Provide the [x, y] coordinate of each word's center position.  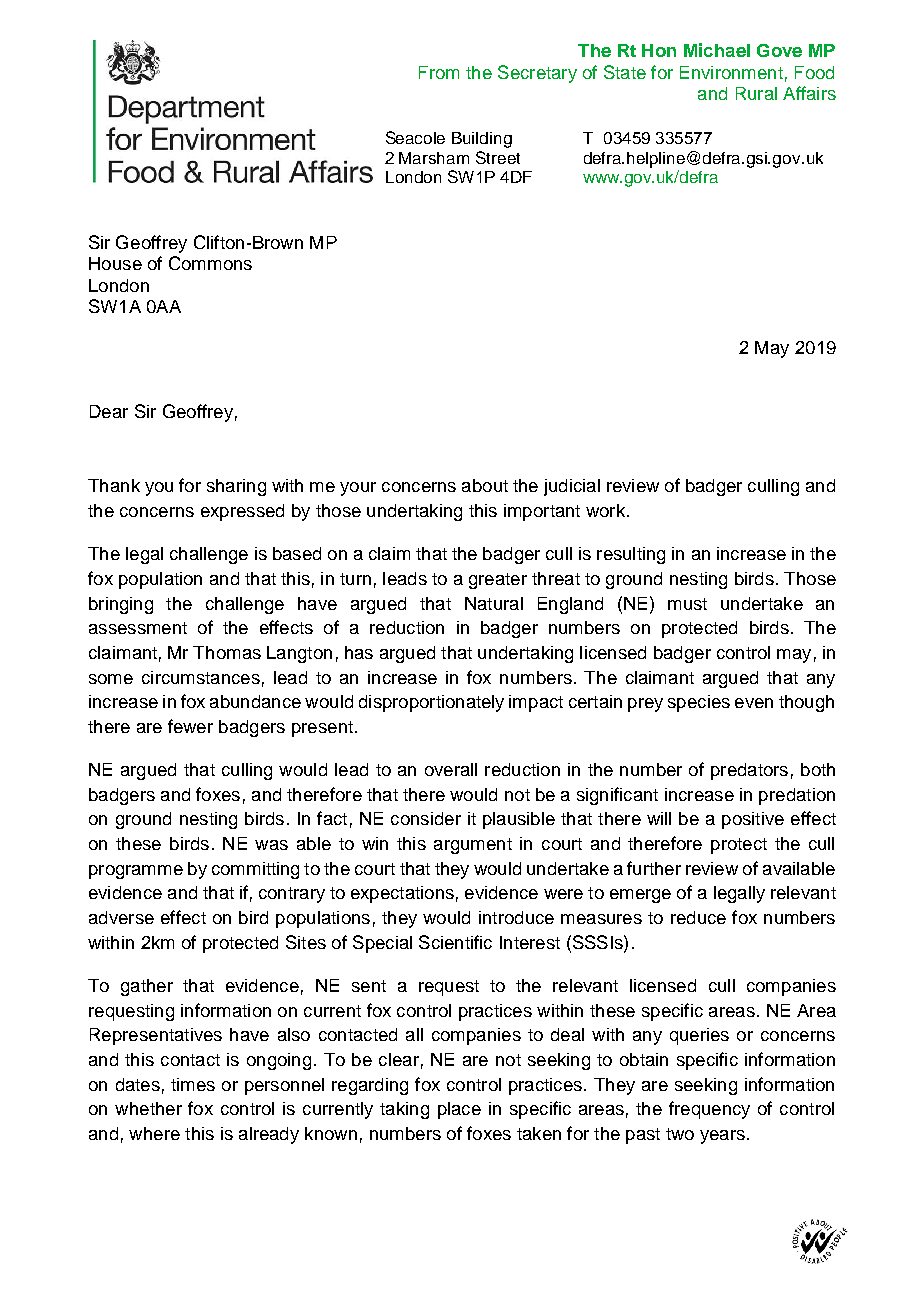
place [459, 1110]
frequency [709, 1110]
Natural [494, 603]
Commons [210, 263]
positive [753, 820]
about [485, 485]
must [687, 604]
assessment [138, 628]
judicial [572, 487]
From [439, 72]
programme [136, 872]
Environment [731, 72]
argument [473, 846]
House [115, 263]
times [193, 1084]
